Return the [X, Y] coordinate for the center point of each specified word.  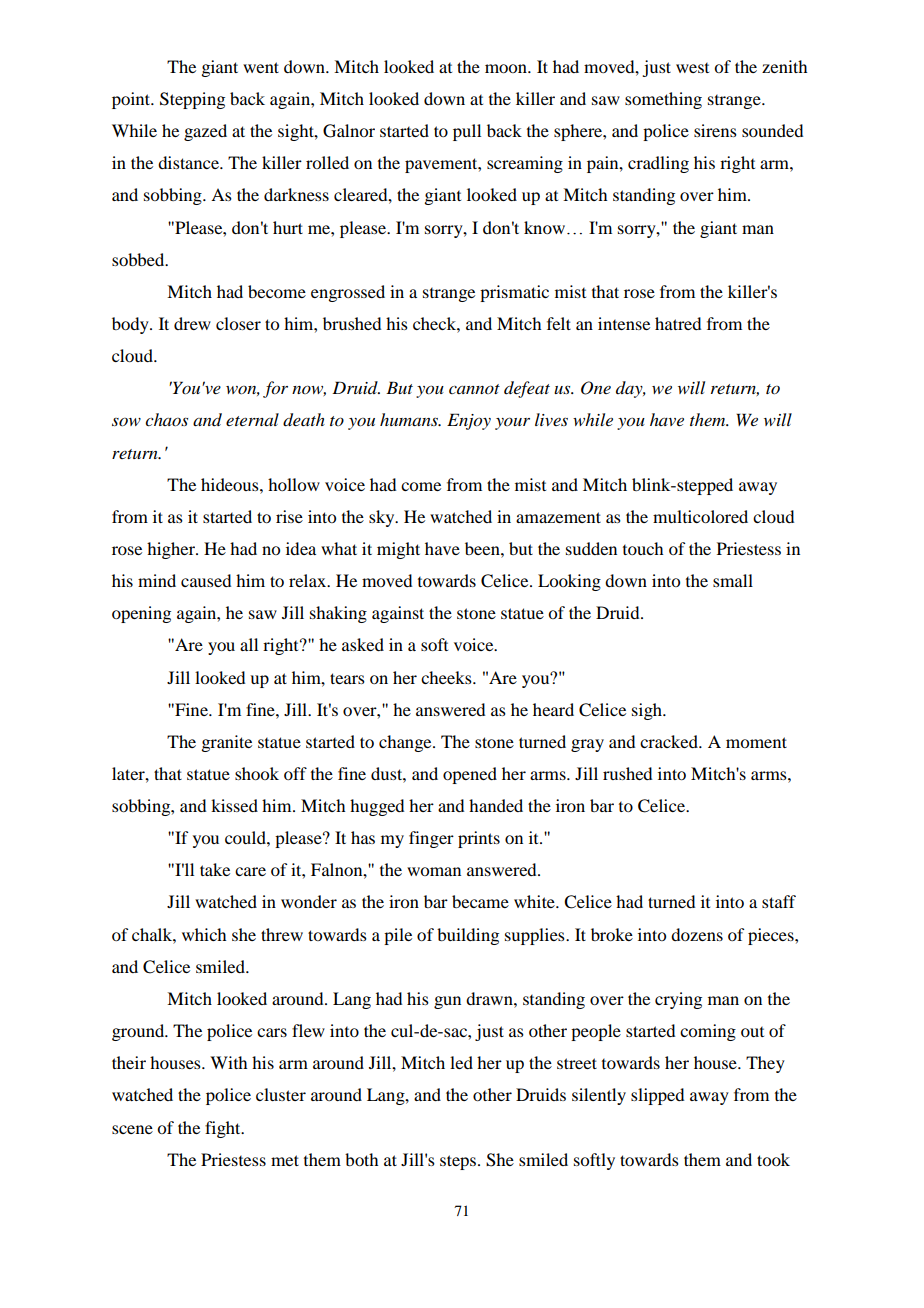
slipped [657, 1096]
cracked [670, 741]
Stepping [192, 100]
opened [470, 775]
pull [467, 132]
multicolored [700, 516]
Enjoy [469, 421]
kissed [234, 805]
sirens [715, 130]
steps [459, 1162]
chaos [166, 419]
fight [224, 1129]
